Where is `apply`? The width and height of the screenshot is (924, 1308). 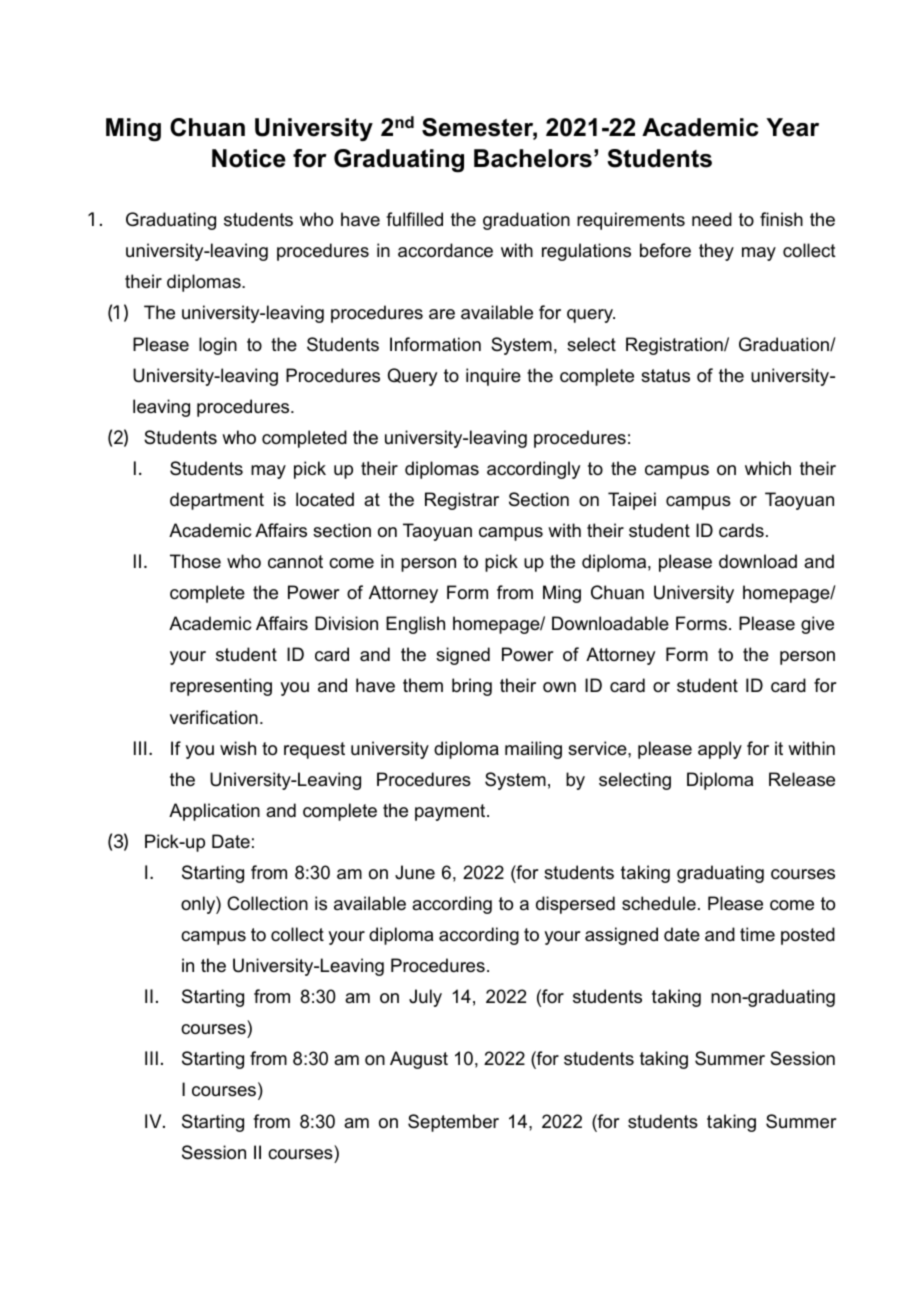
apply is located at coordinates (720, 750).
